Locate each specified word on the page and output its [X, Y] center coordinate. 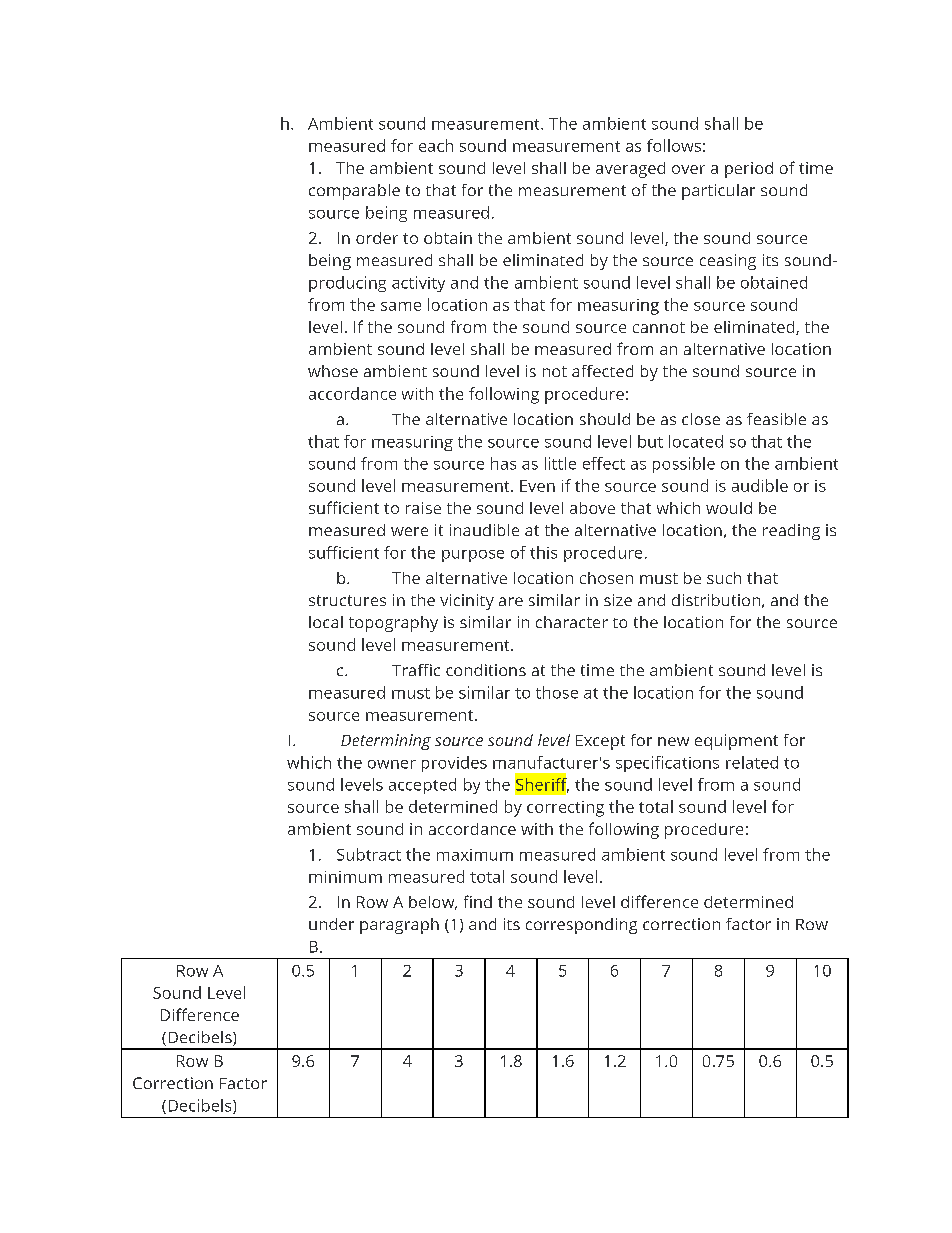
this [543, 552]
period [749, 170]
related [752, 762]
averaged [630, 170]
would [729, 508]
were [409, 531]
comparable [354, 192]
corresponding [581, 926]
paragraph [399, 926]
